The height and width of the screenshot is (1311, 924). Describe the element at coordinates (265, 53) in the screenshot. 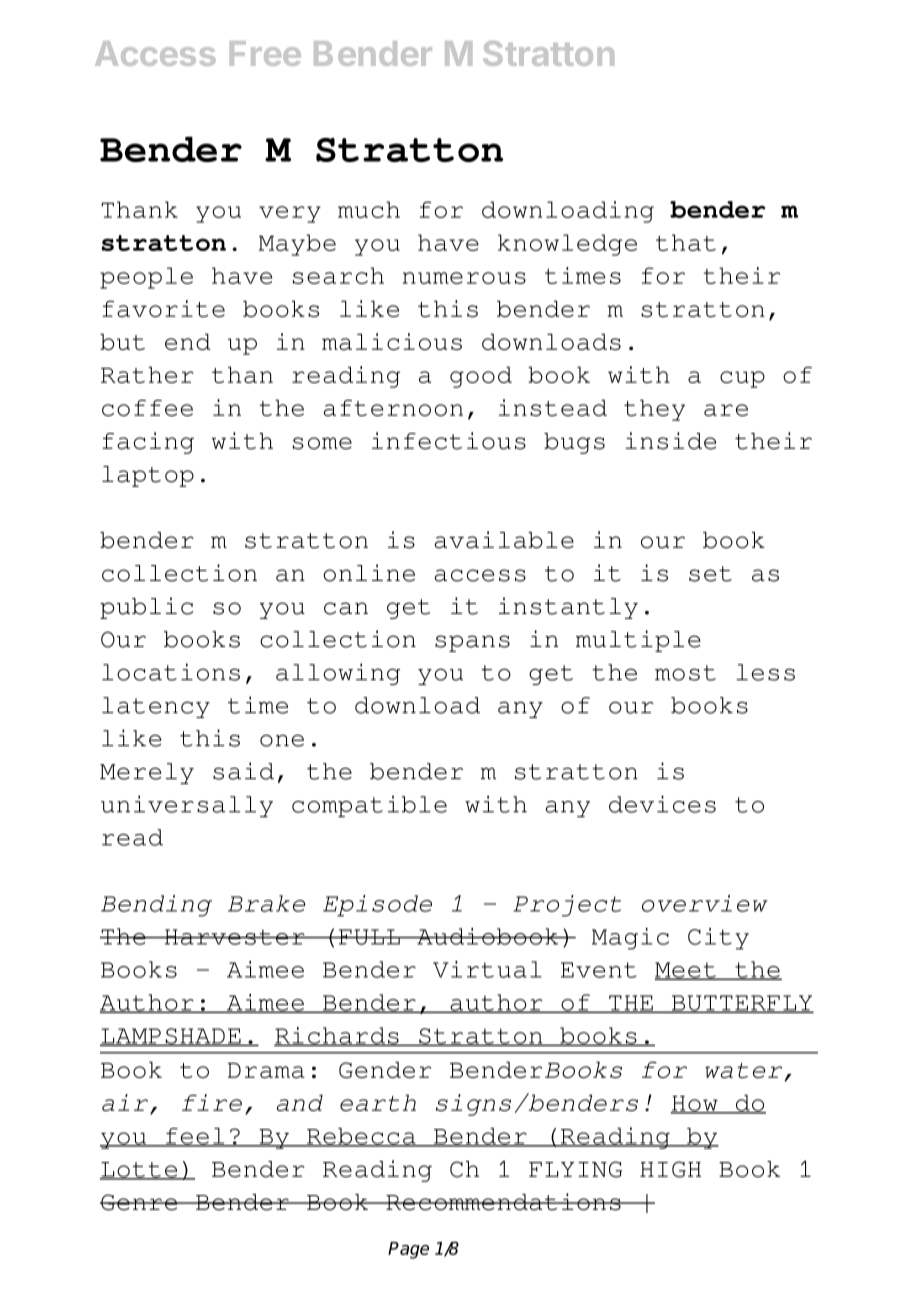

I see `Free` at that location.
